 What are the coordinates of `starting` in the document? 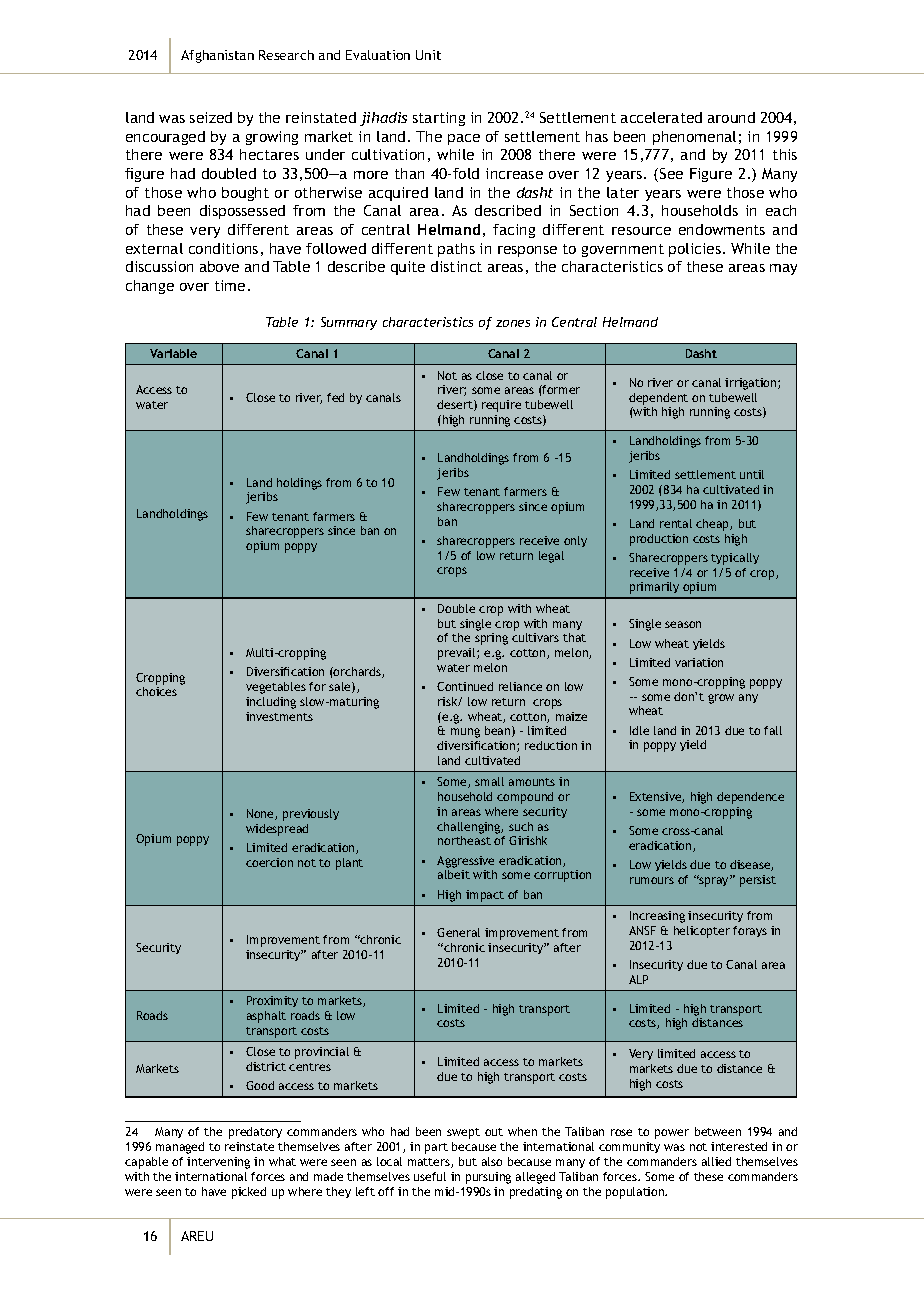 It's located at (439, 119).
